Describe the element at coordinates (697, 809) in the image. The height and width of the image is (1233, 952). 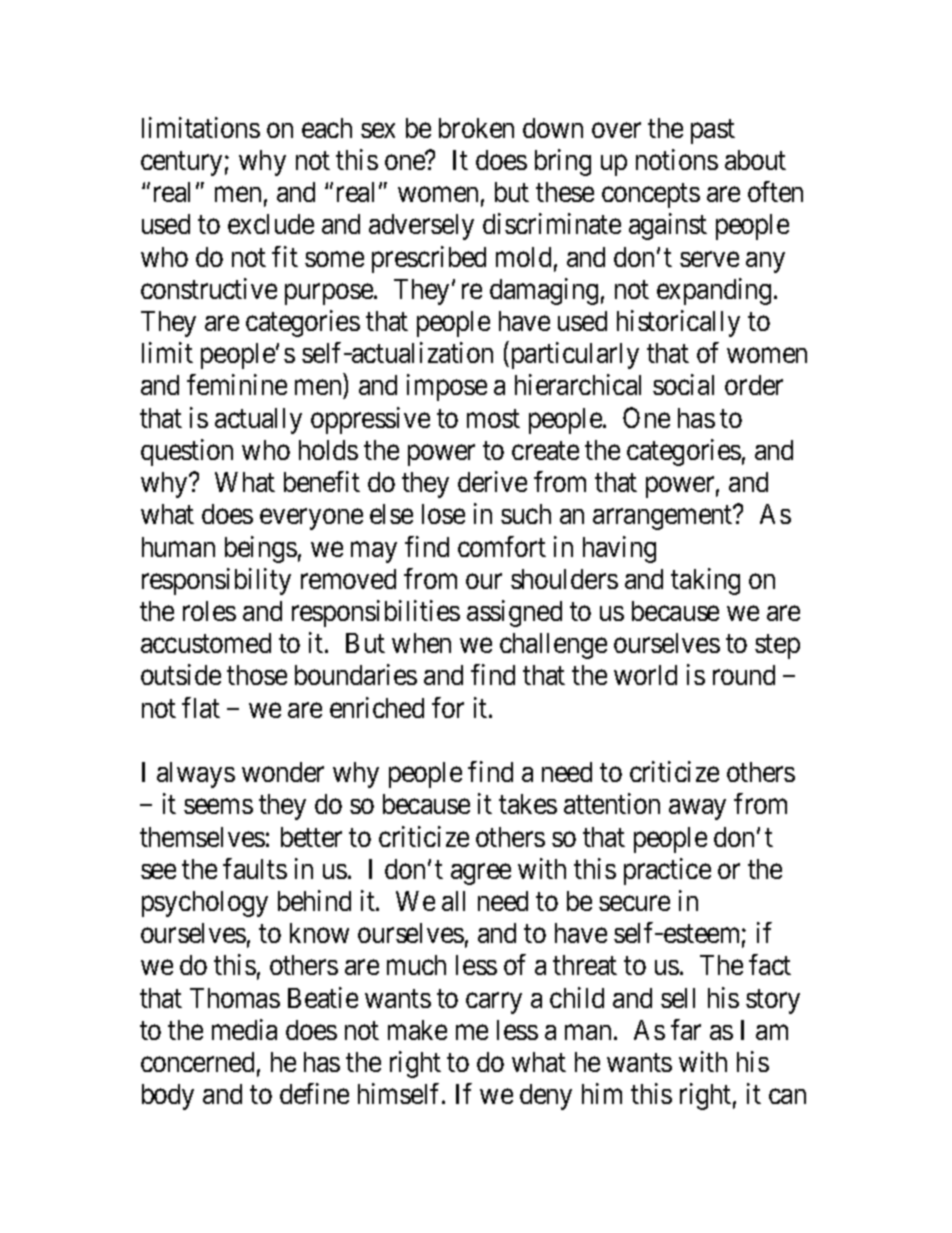
I see `away` at that location.
